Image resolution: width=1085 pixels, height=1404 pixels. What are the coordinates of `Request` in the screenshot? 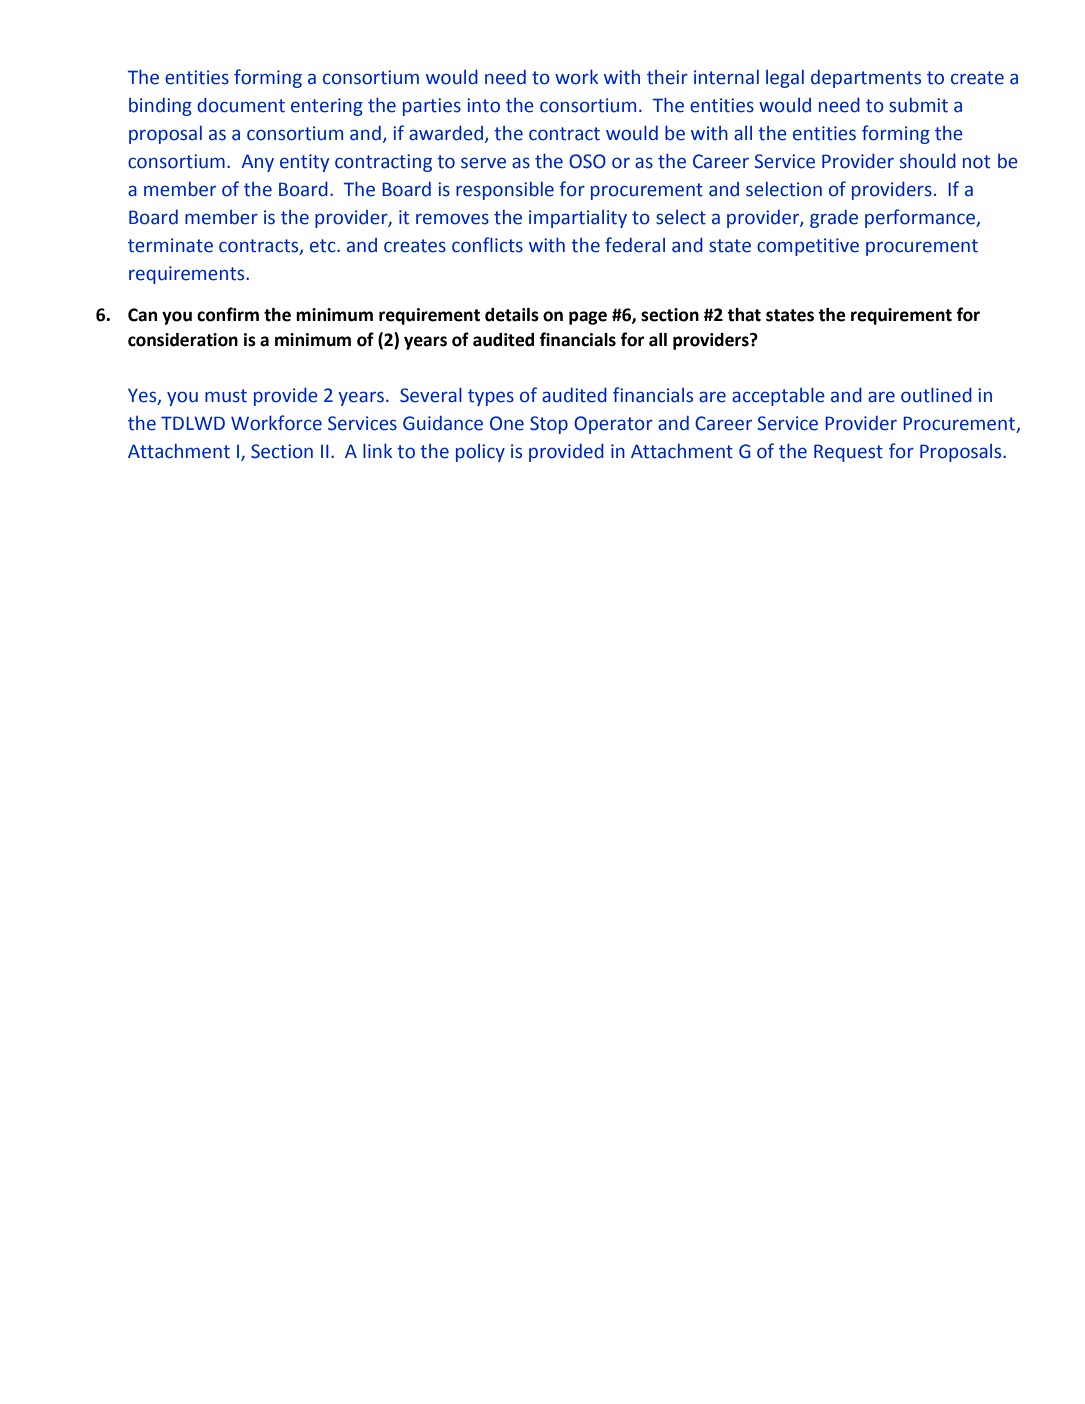 It's located at (848, 453).
